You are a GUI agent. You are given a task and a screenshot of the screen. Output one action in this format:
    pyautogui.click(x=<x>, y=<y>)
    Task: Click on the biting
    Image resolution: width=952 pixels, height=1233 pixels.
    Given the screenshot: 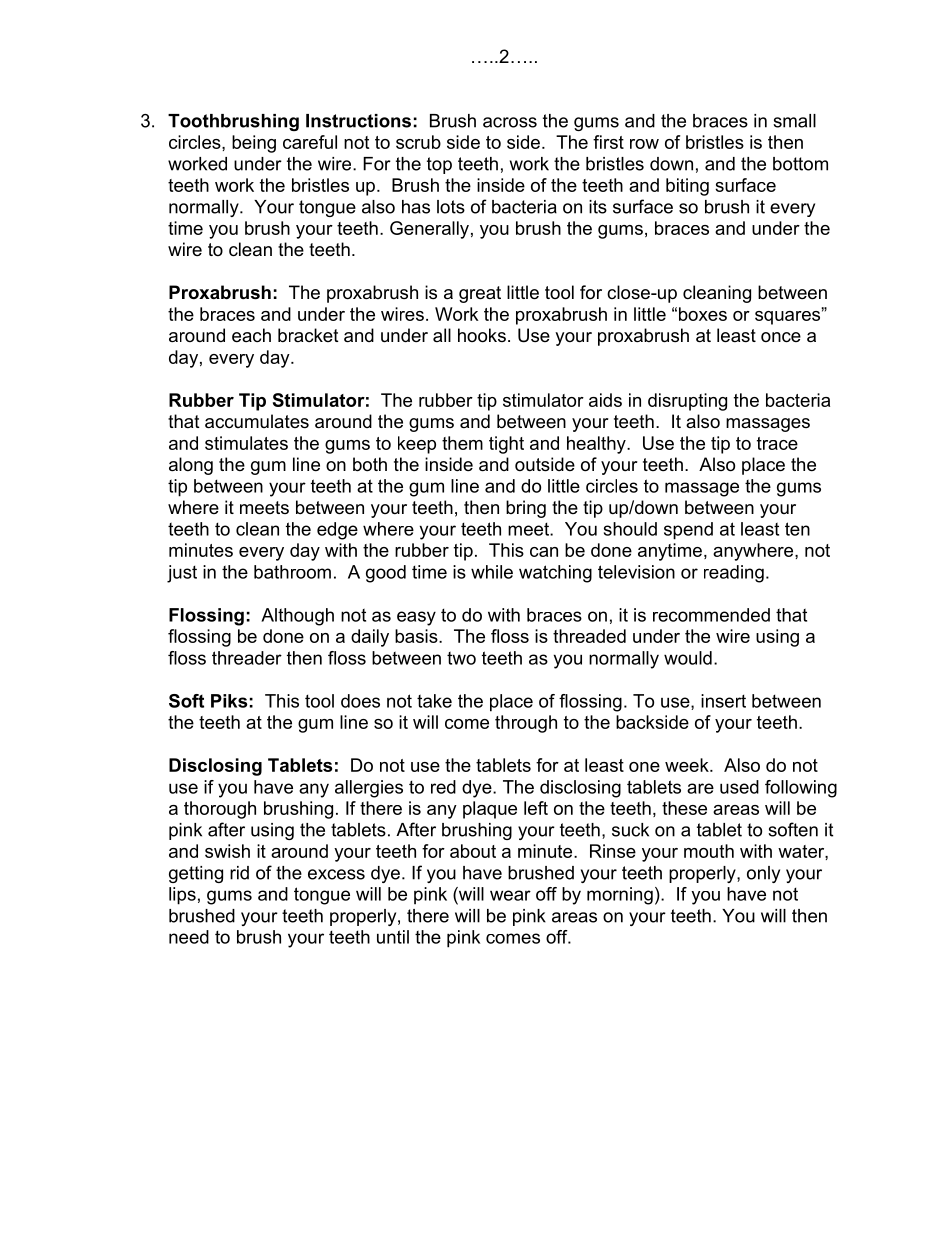 What is the action you would take?
    pyautogui.click(x=687, y=187)
